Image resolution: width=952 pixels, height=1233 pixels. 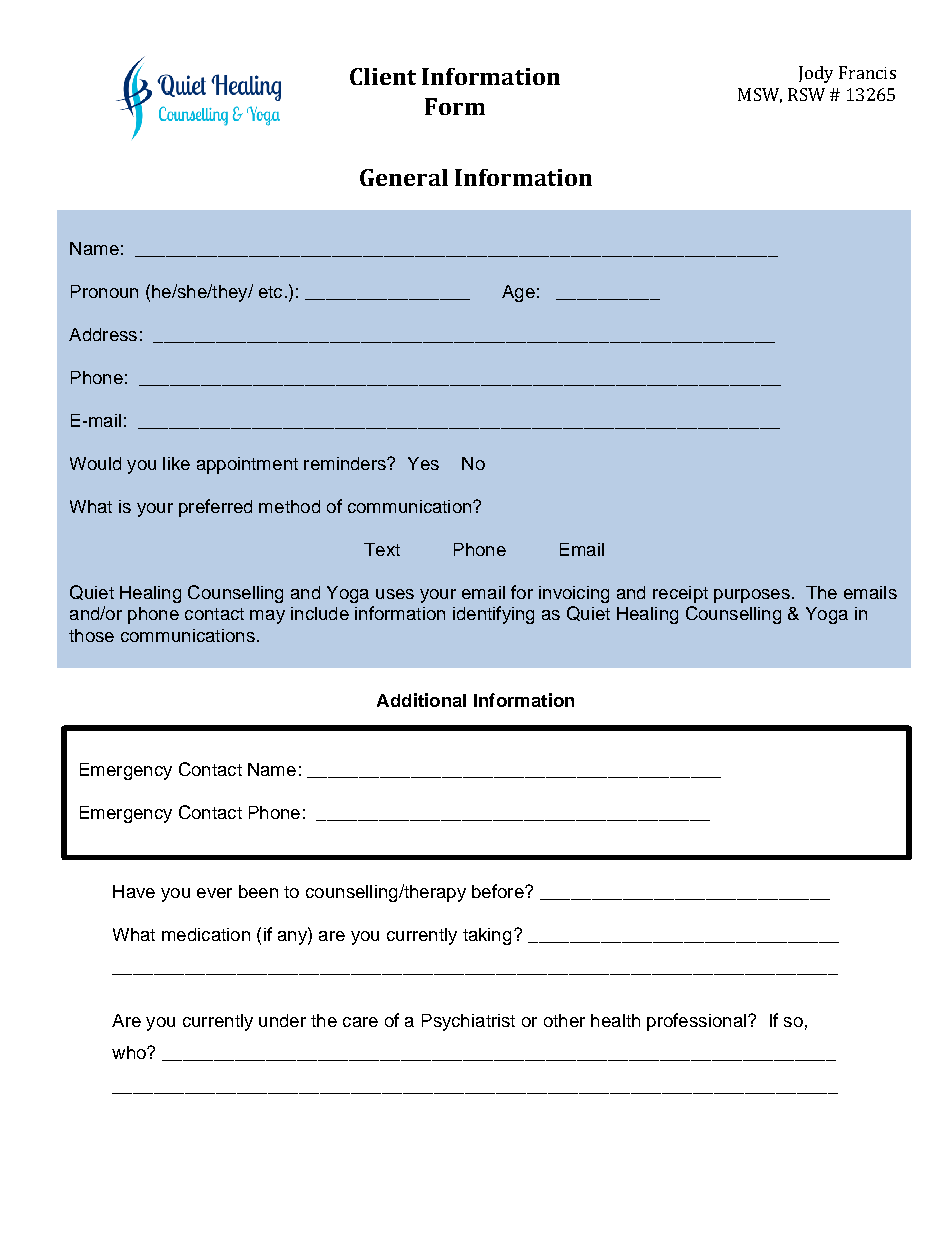 What do you see at coordinates (215, 508) in the screenshot?
I see `preferred` at bounding box center [215, 508].
